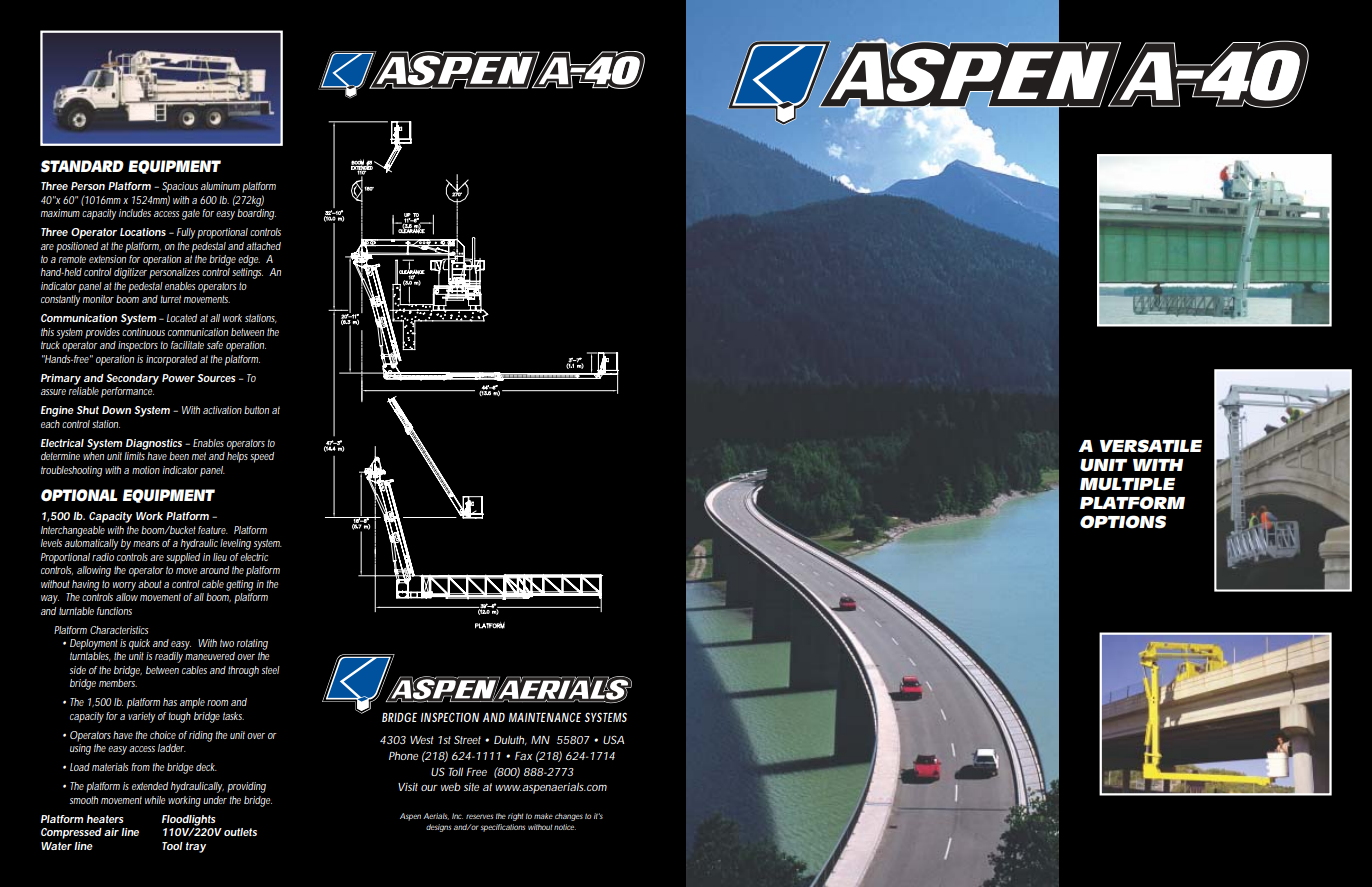 The width and height of the screenshot is (1372, 887). What do you see at coordinates (256, 214) in the screenshot?
I see `boarding` at bounding box center [256, 214].
